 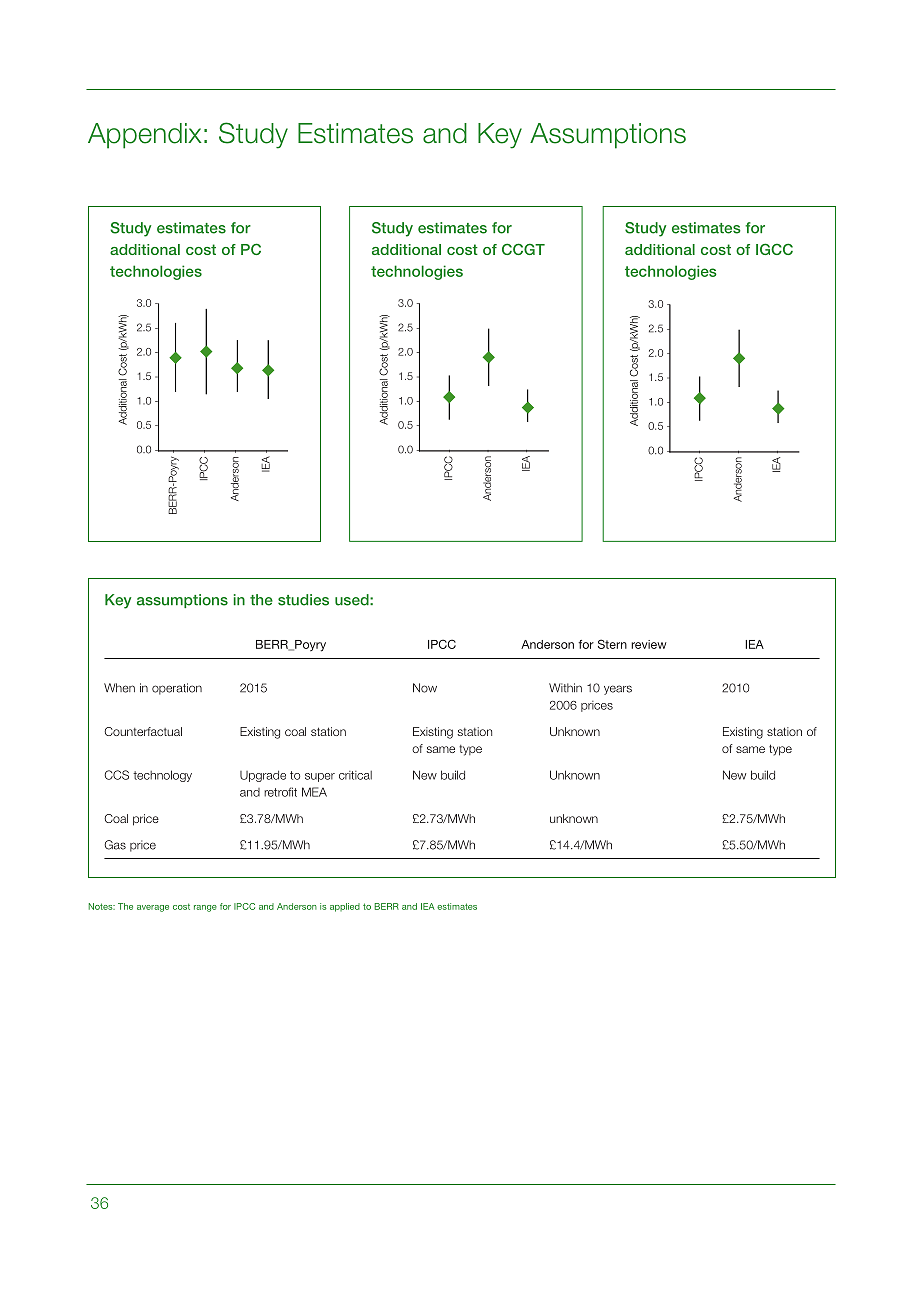 What do you see at coordinates (618, 690) in the image?
I see `years` at bounding box center [618, 690].
